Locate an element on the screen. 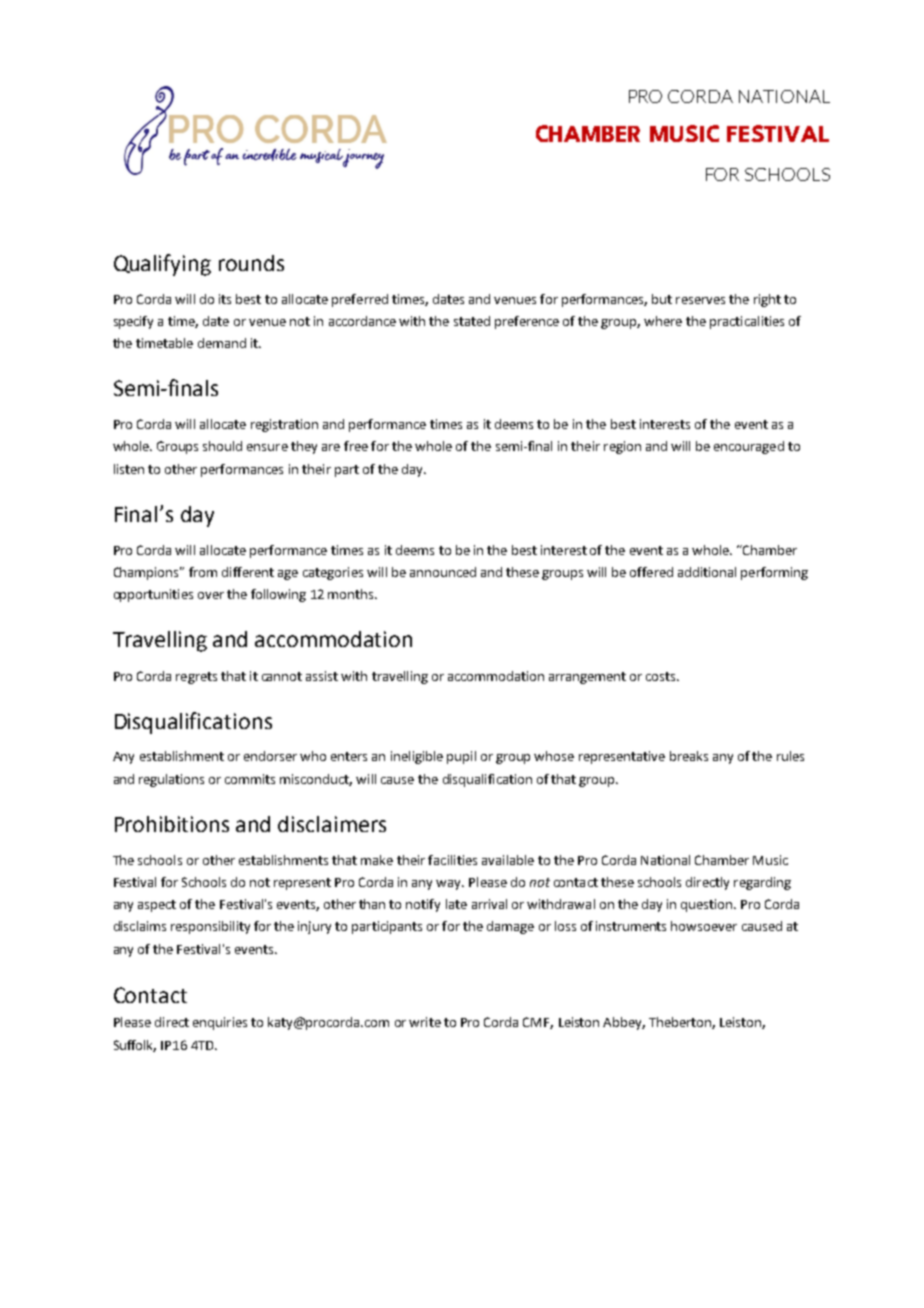  costs is located at coordinates (662, 676).
